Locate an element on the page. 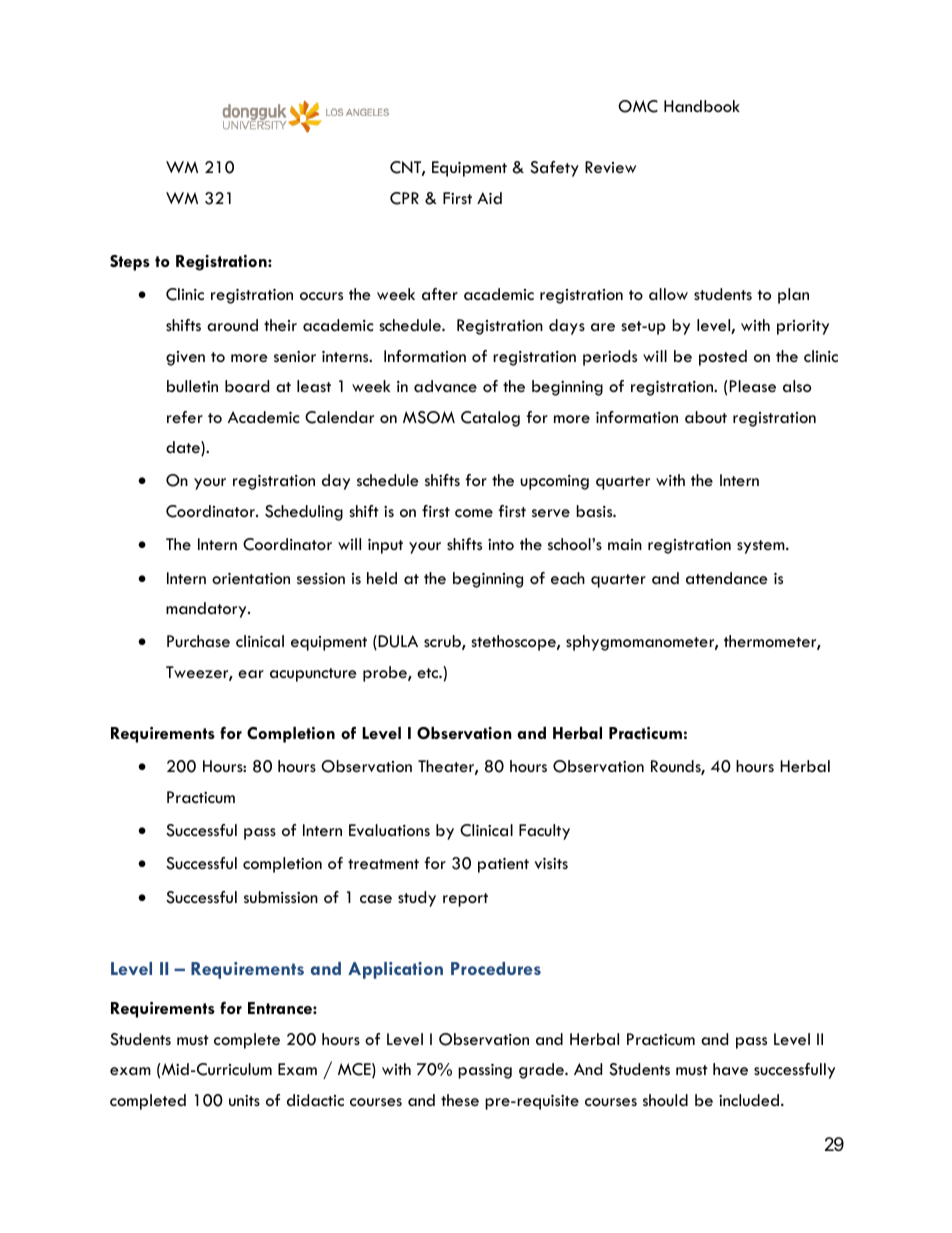 The height and width of the page is (1233, 952). Aid is located at coordinates (489, 198).
